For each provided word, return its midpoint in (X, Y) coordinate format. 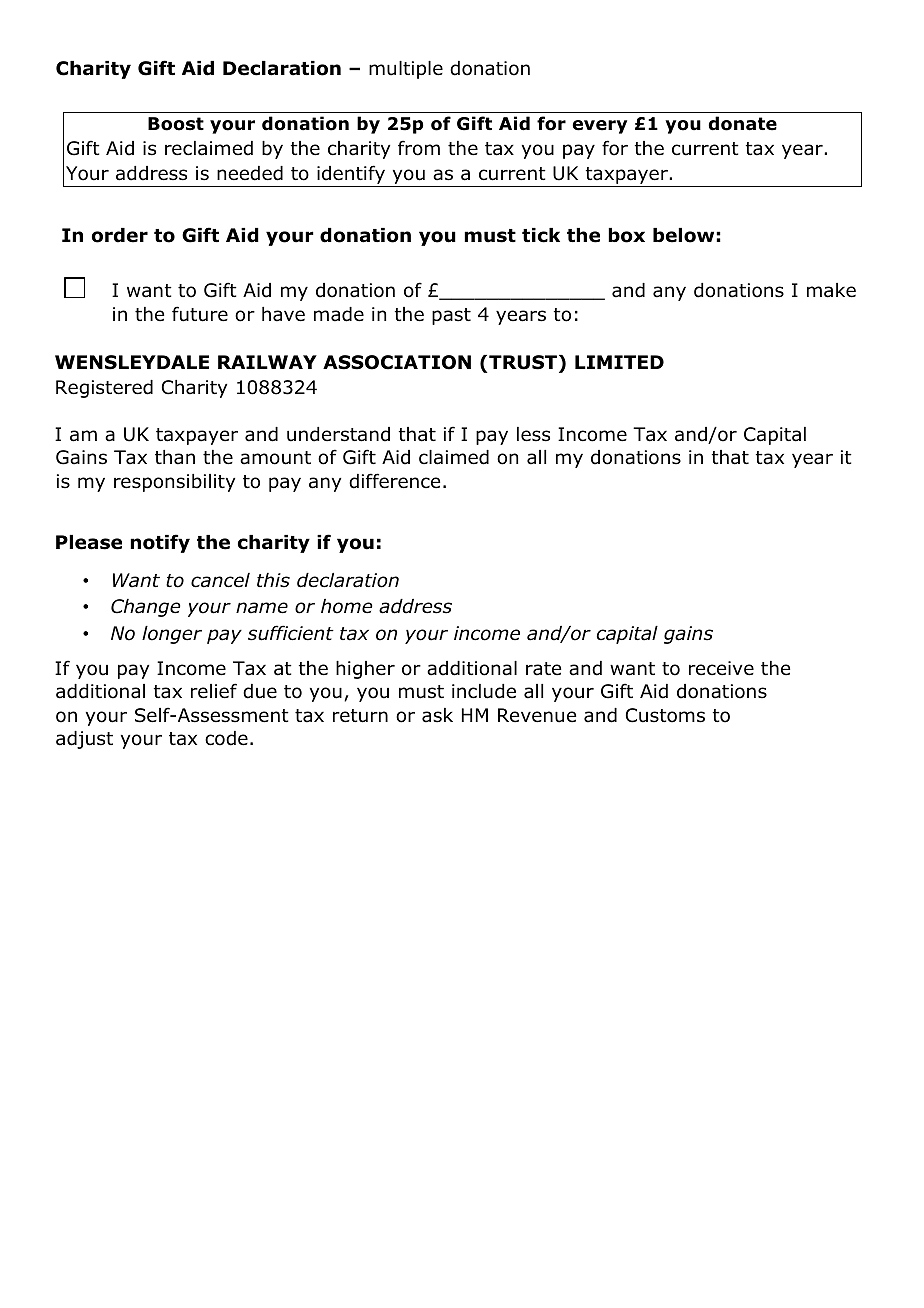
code (226, 738)
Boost (176, 124)
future (200, 314)
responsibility (174, 483)
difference (394, 481)
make (831, 290)
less (533, 434)
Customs (665, 715)
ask (437, 715)
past (451, 316)
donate (742, 123)
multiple (406, 70)
